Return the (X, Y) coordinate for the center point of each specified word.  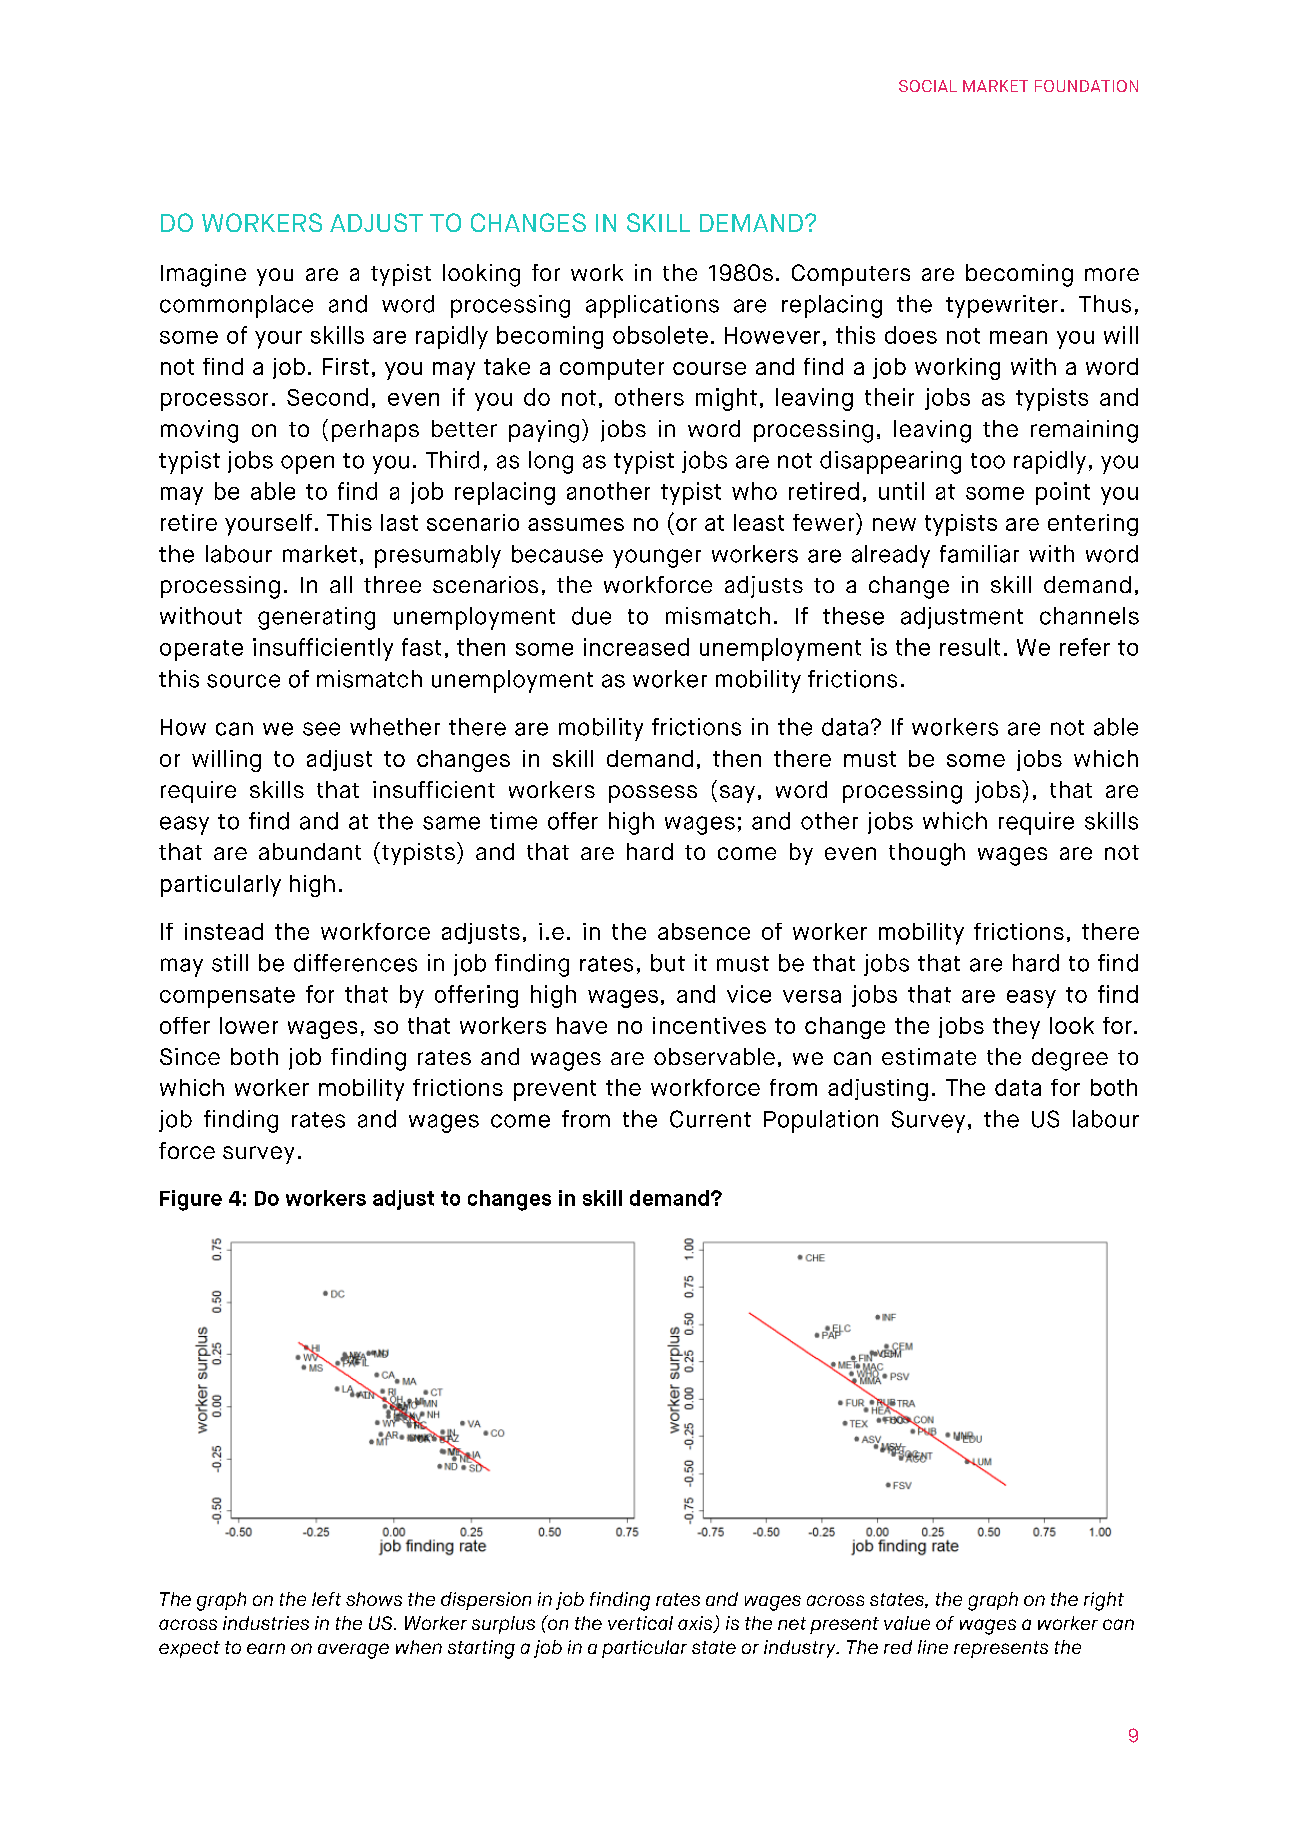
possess (653, 794)
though (927, 854)
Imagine (203, 275)
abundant (310, 851)
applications (652, 306)
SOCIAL (928, 86)
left (326, 1599)
